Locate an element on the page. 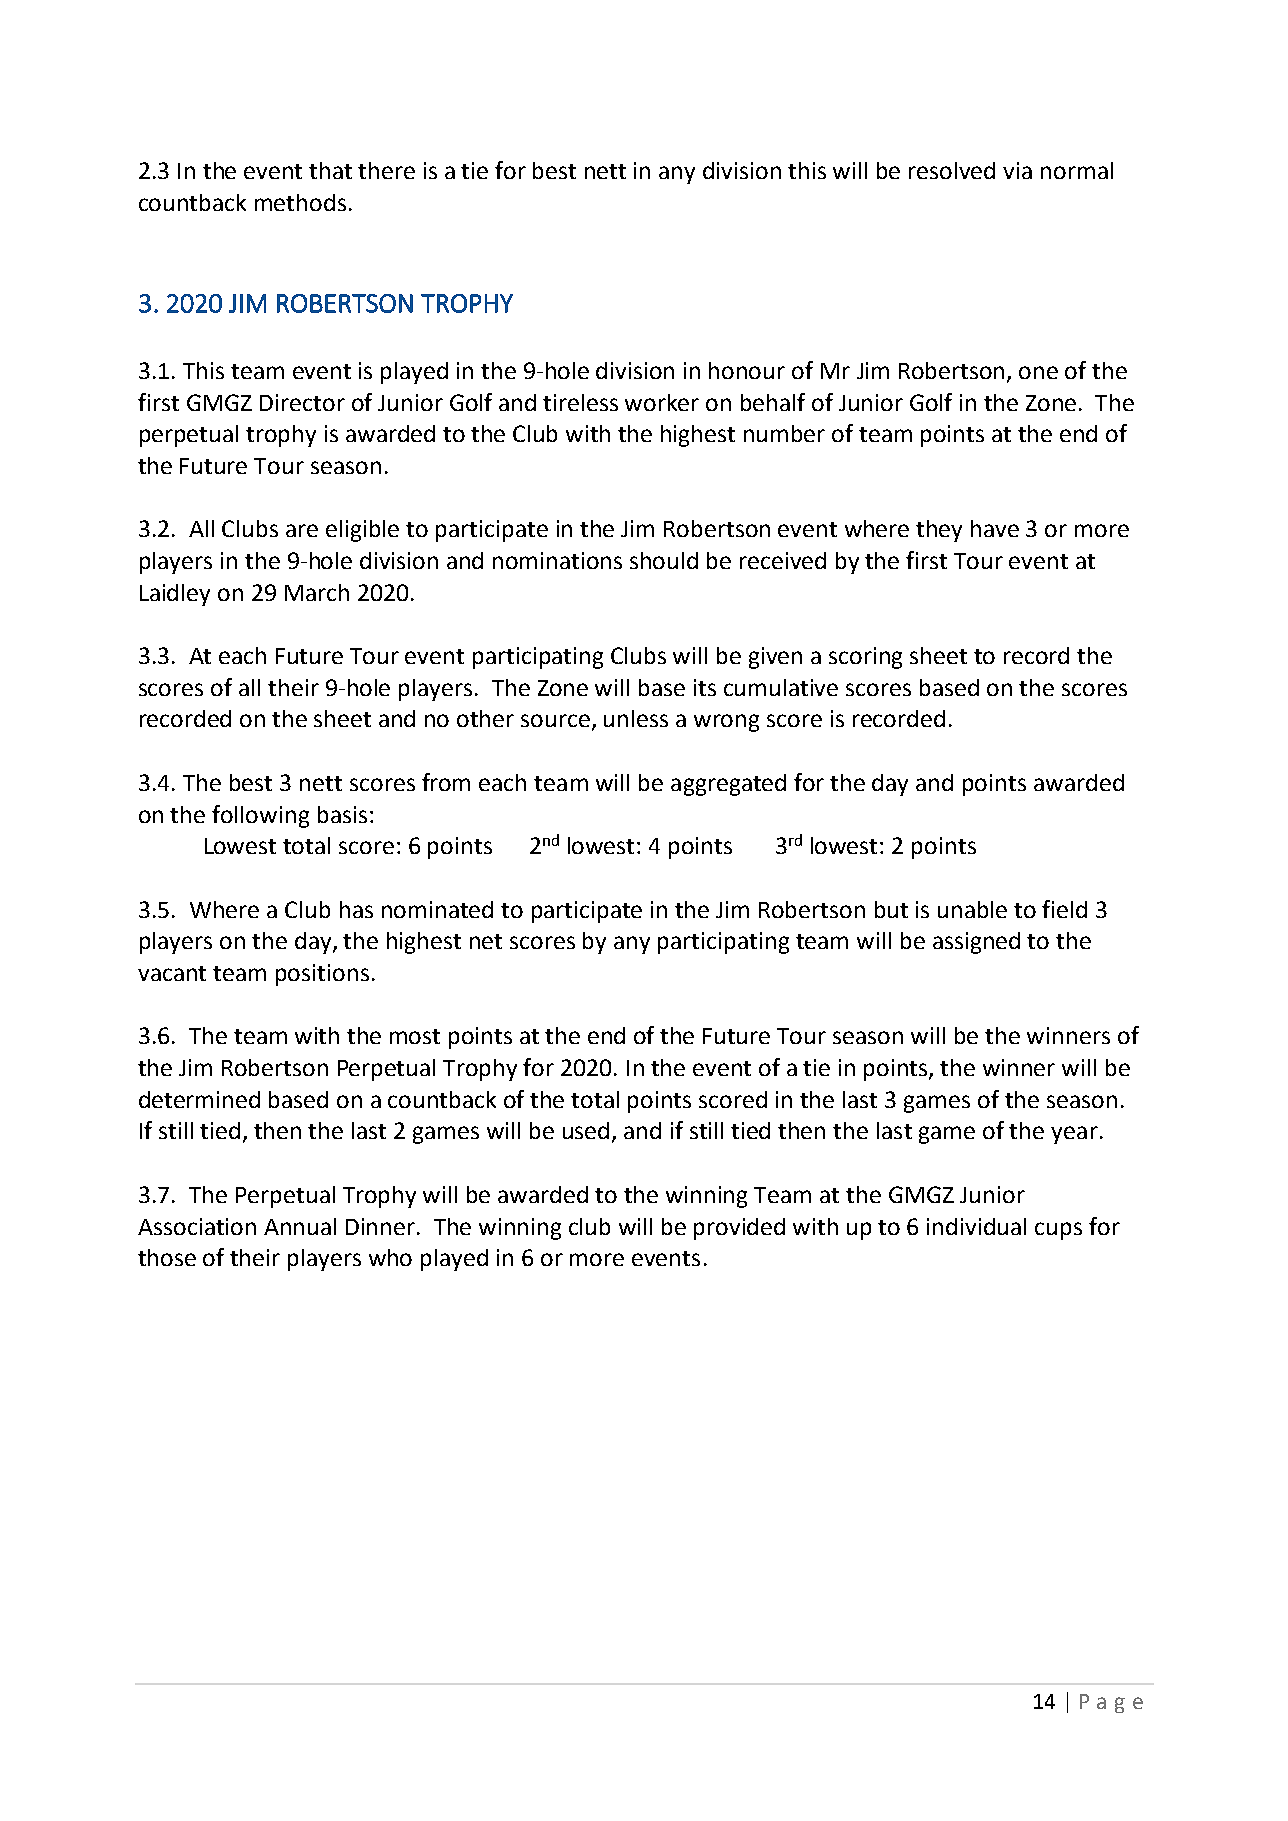  assigned is located at coordinates (976, 943).
